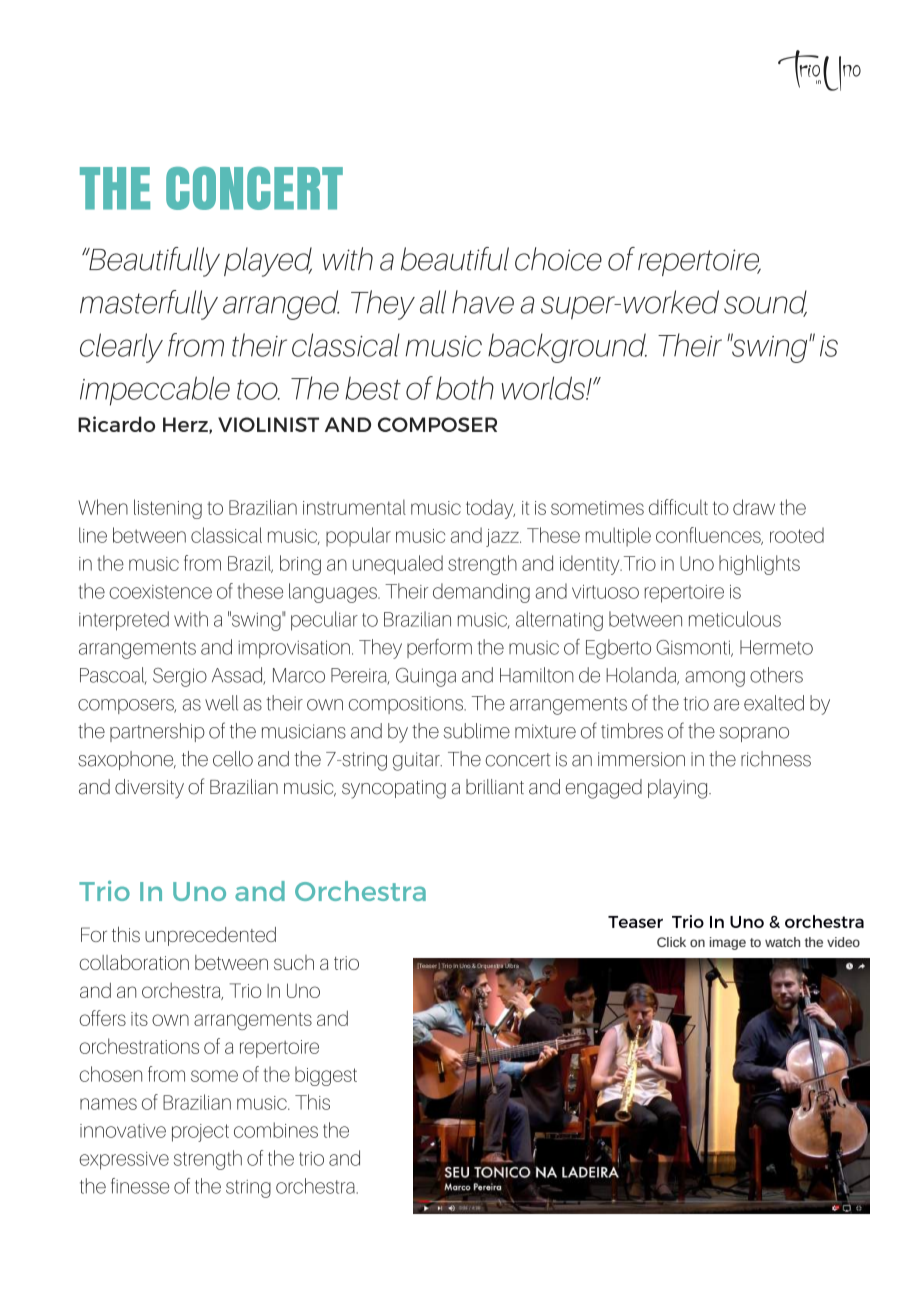 This document has width=924, height=1308. What do you see at coordinates (124, 621) in the document?
I see `interpreted` at bounding box center [124, 621].
